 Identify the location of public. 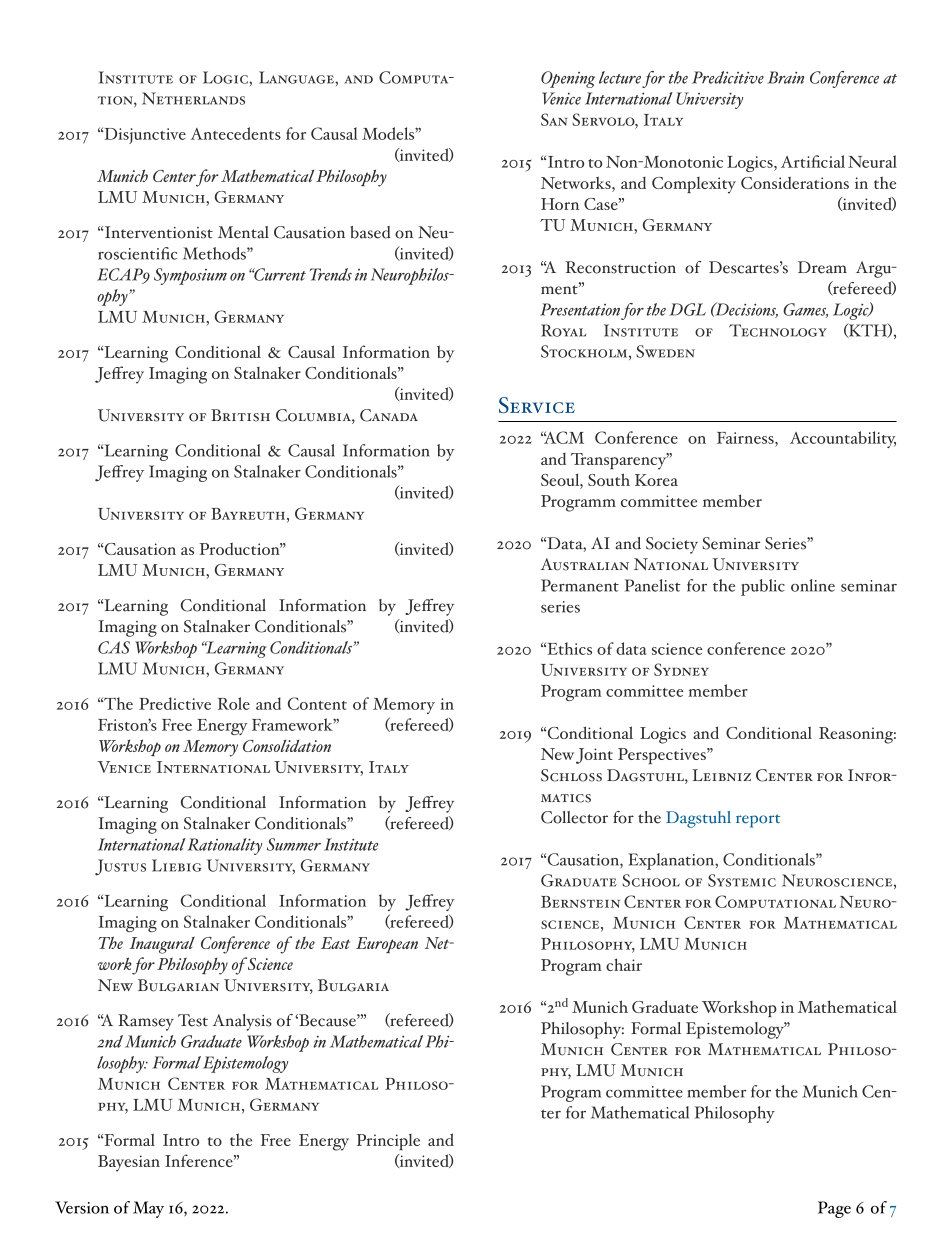
(763, 587).
